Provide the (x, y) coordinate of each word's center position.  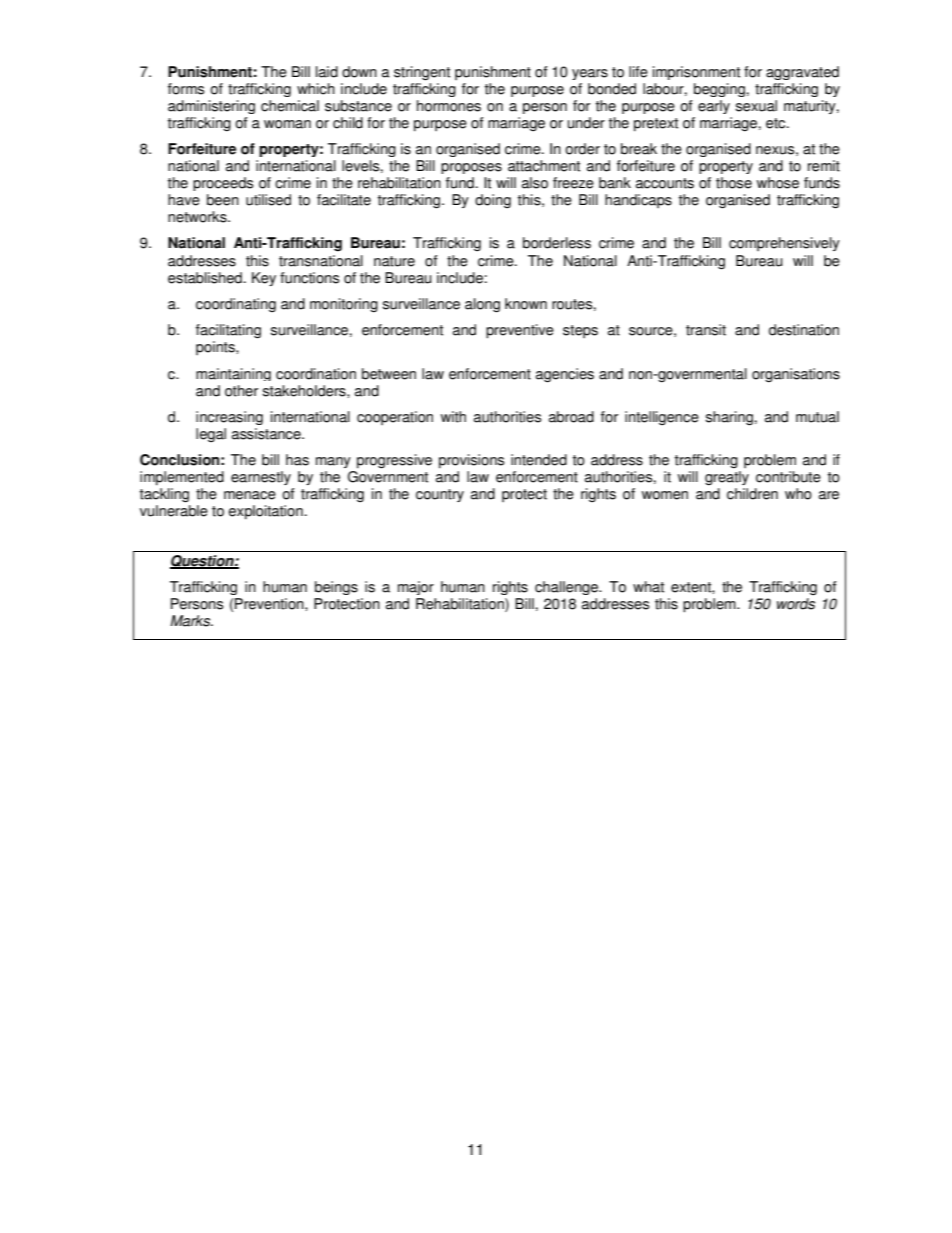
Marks (191, 621)
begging (719, 90)
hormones (449, 106)
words (796, 604)
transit (706, 330)
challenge (567, 588)
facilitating (228, 331)
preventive (520, 331)
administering (211, 107)
